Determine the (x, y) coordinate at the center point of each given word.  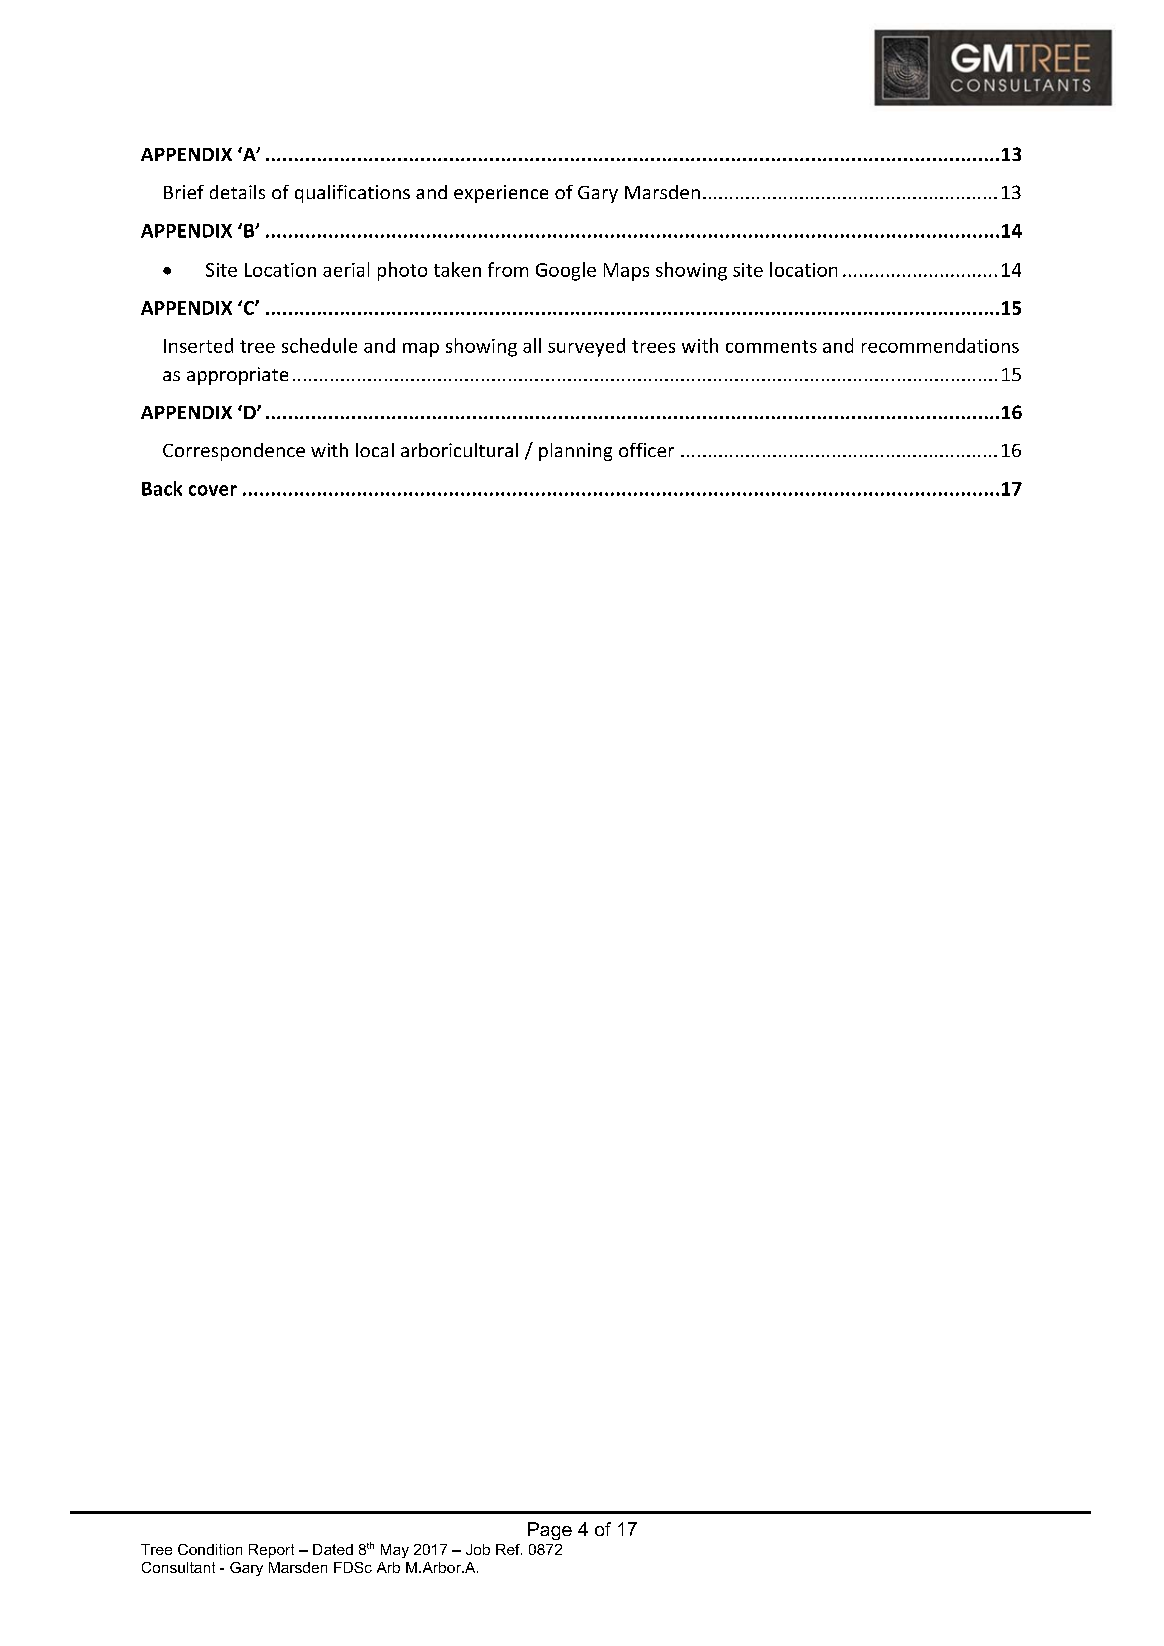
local (375, 450)
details (237, 192)
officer (646, 450)
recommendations (940, 345)
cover (213, 490)
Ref (509, 1549)
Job (478, 1549)
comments (771, 346)
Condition (210, 1549)
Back (162, 488)
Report (271, 1551)
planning (575, 452)
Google (566, 271)
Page (550, 1531)
